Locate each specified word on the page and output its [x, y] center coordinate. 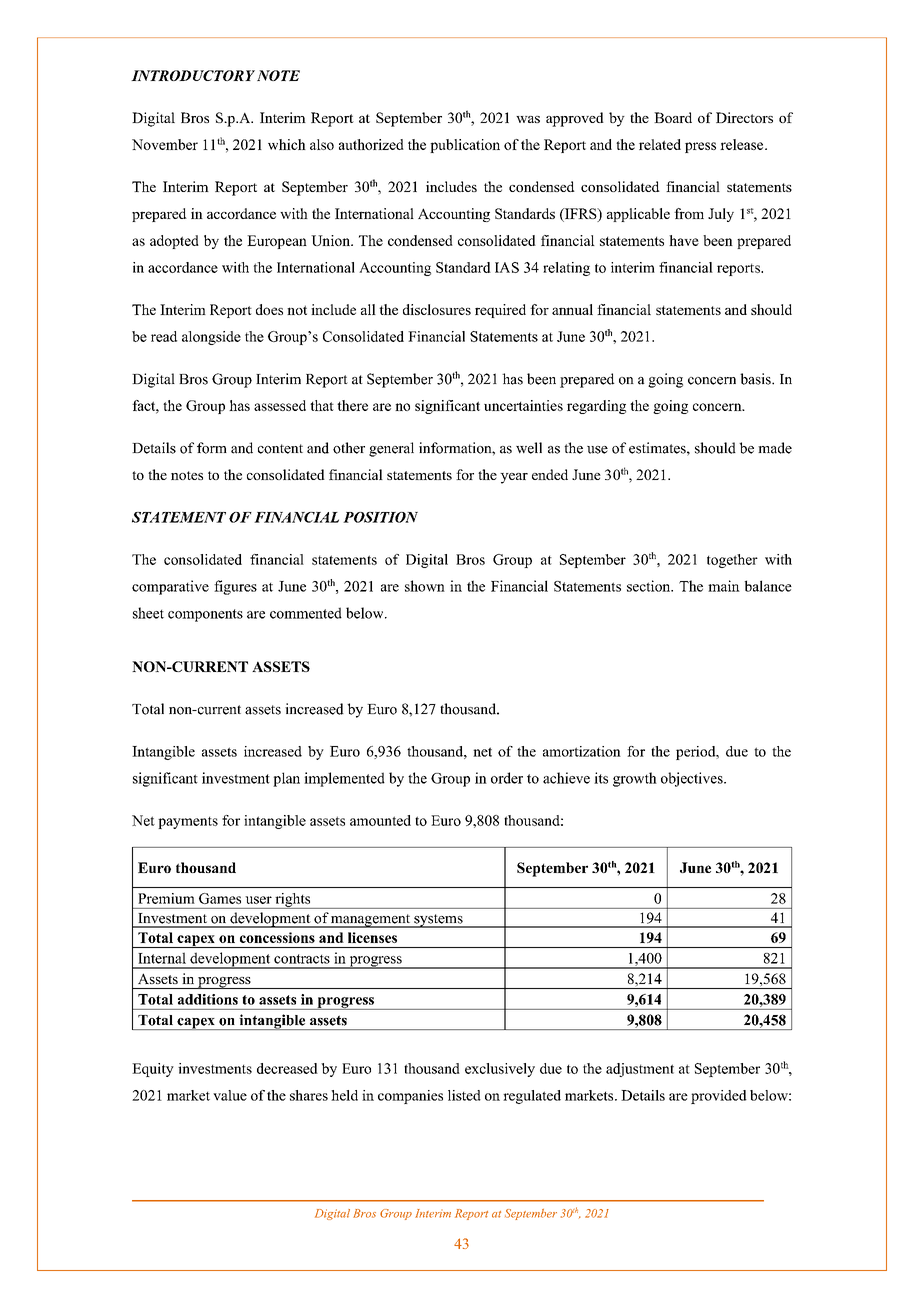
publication [465, 146]
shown [425, 586]
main [724, 586]
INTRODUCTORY [193, 75]
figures [235, 587]
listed [464, 1095]
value [230, 1095]
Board [673, 117]
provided [719, 1097]
